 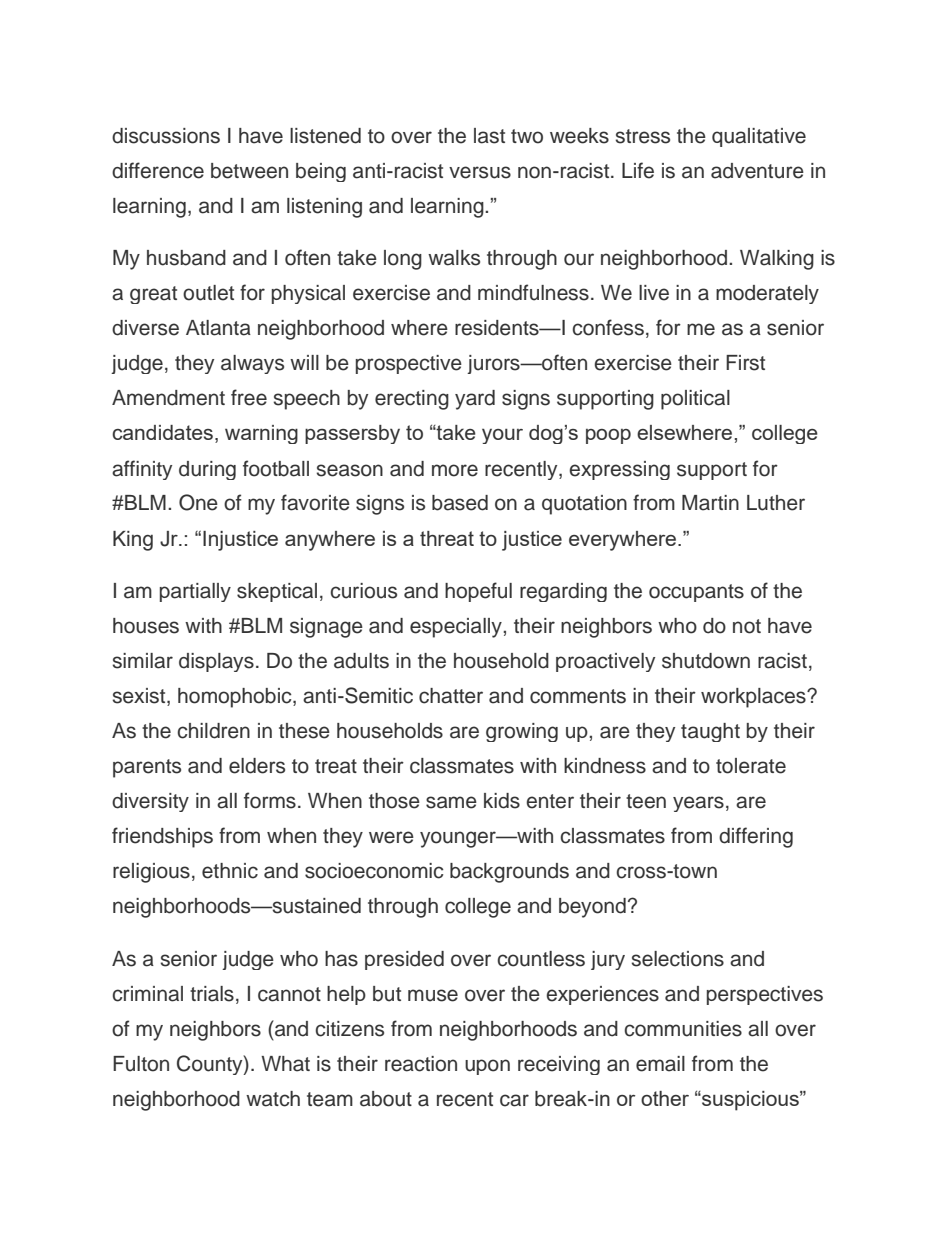 I want to click on same, so click(x=451, y=802).
